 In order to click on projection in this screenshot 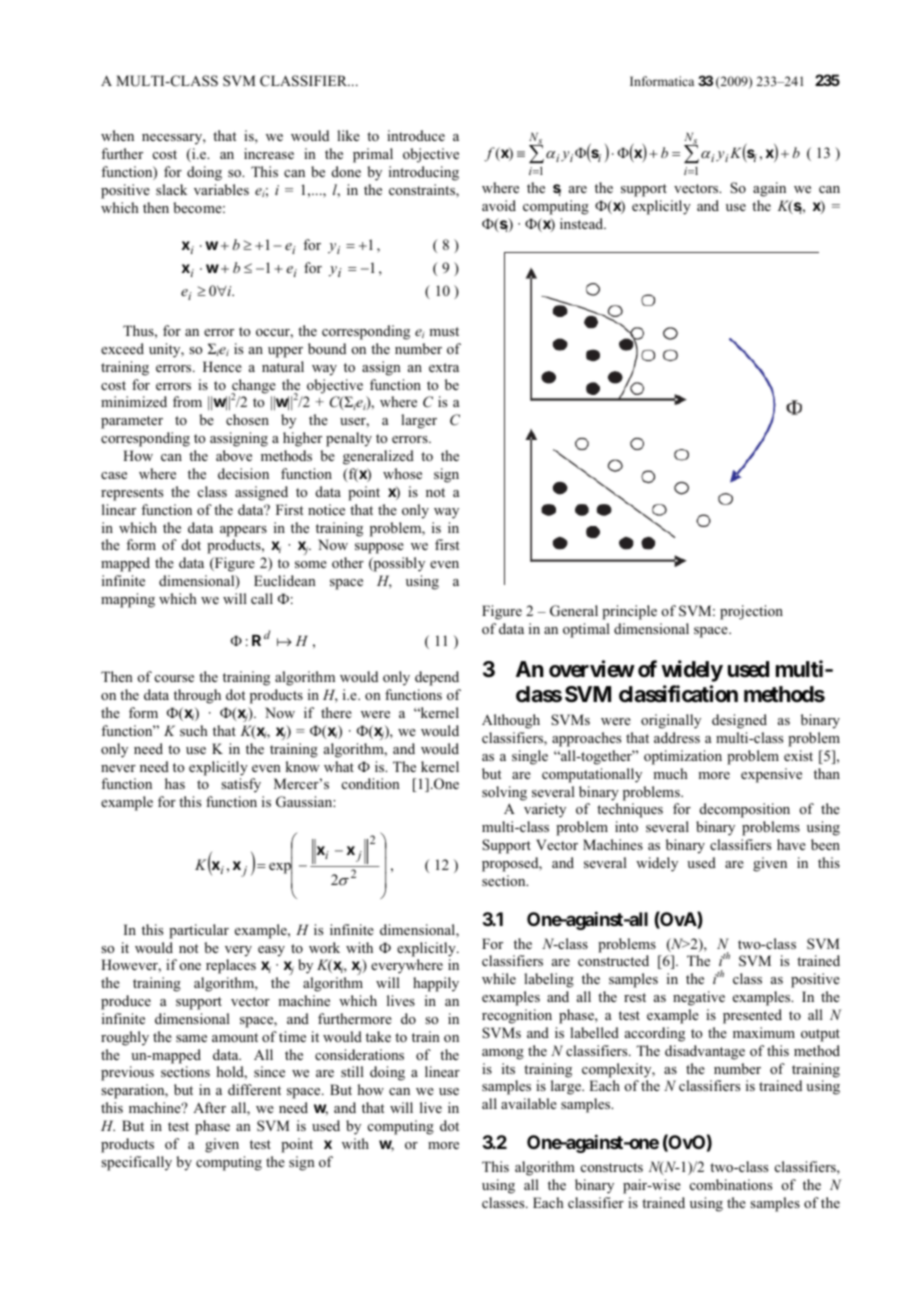, I will do `click(751, 612)`.
